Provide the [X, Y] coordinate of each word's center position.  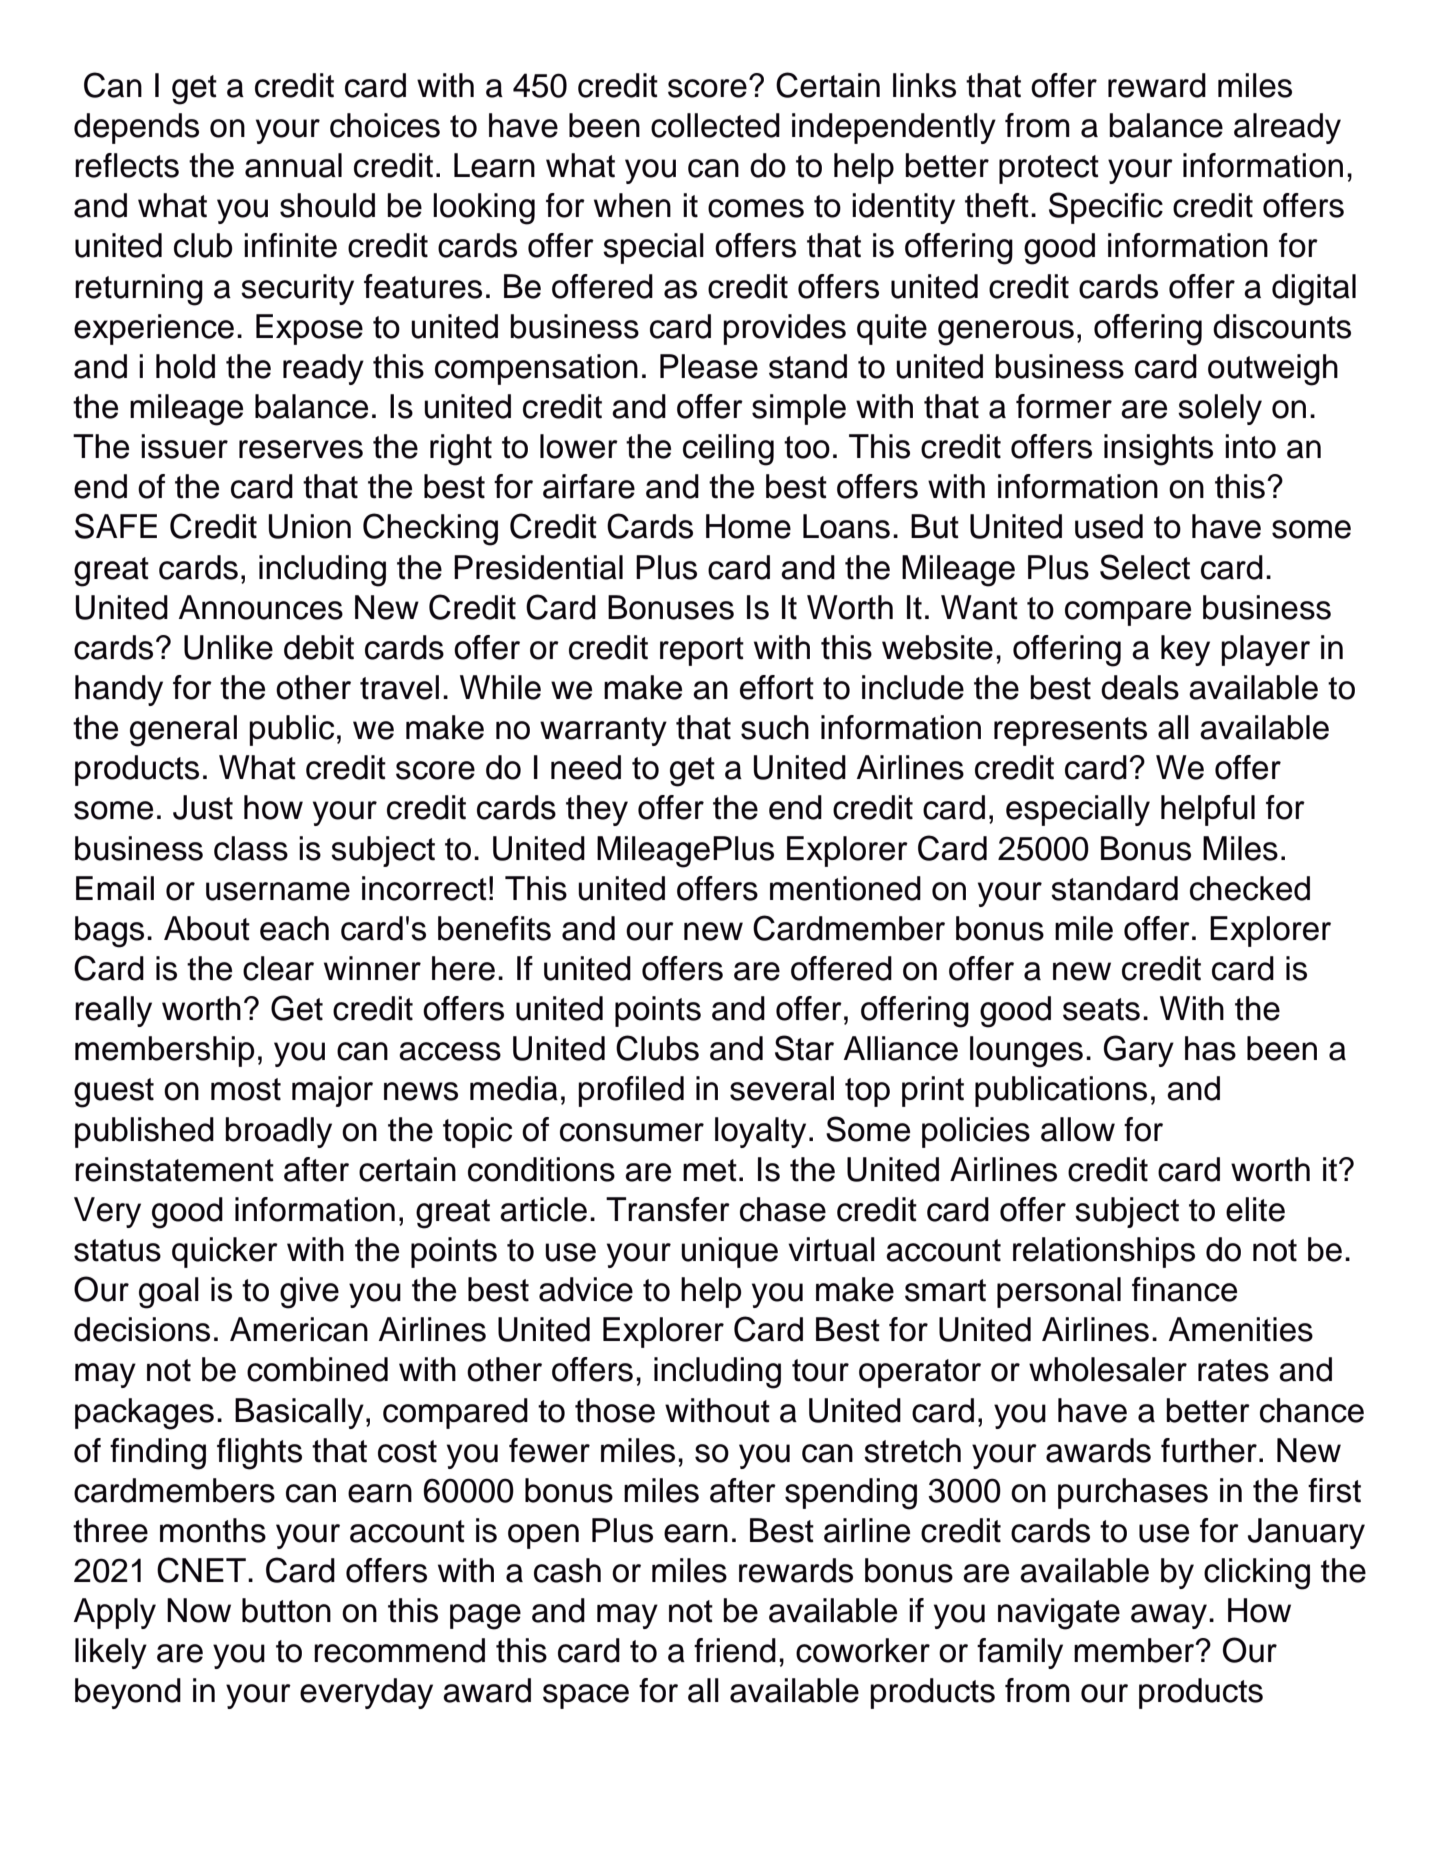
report [702, 651]
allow [1078, 1129]
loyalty [760, 1132]
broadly [278, 1132]
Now [199, 1610]
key [1185, 650]
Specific [1106, 208]
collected [715, 125]
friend [735, 1650]
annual [293, 165]
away [1169, 1616]
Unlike [228, 647]
